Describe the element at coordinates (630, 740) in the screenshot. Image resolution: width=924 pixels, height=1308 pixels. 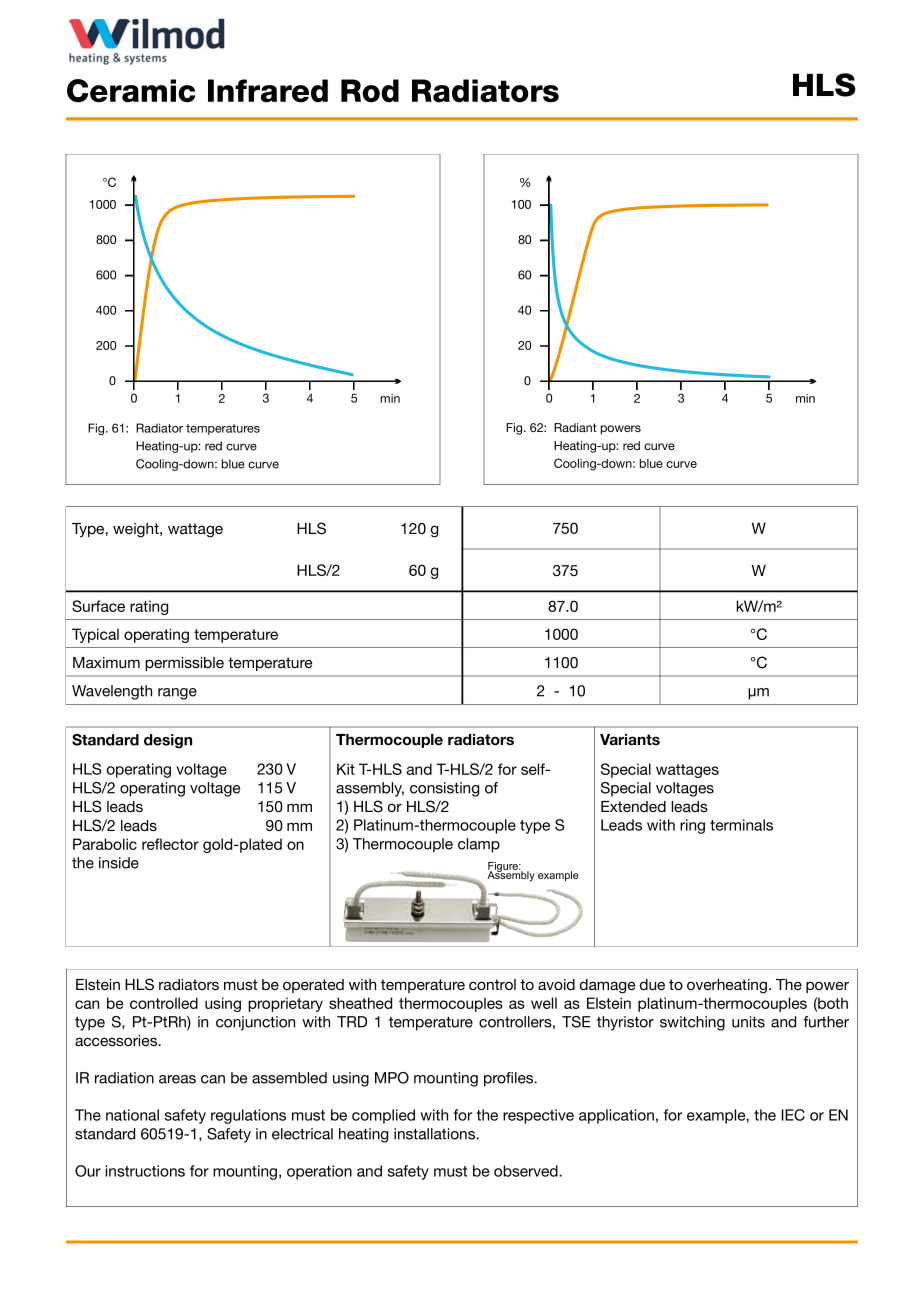
I see `Variants` at that location.
